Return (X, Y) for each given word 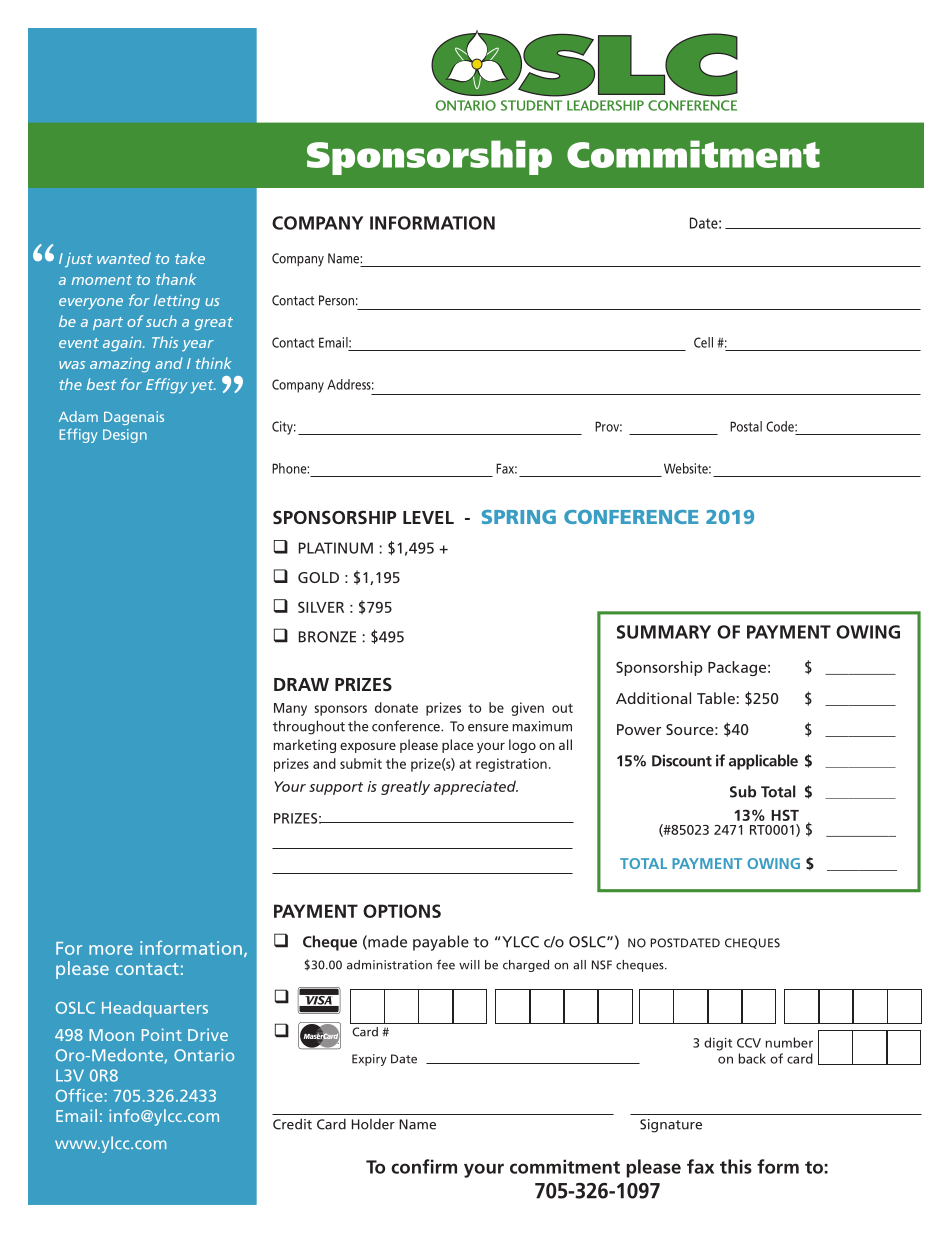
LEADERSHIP (605, 105)
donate (396, 707)
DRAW (301, 684)
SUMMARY (664, 632)
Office (79, 1095)
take (190, 258)
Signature (671, 1126)
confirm (424, 1166)
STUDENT (531, 105)
